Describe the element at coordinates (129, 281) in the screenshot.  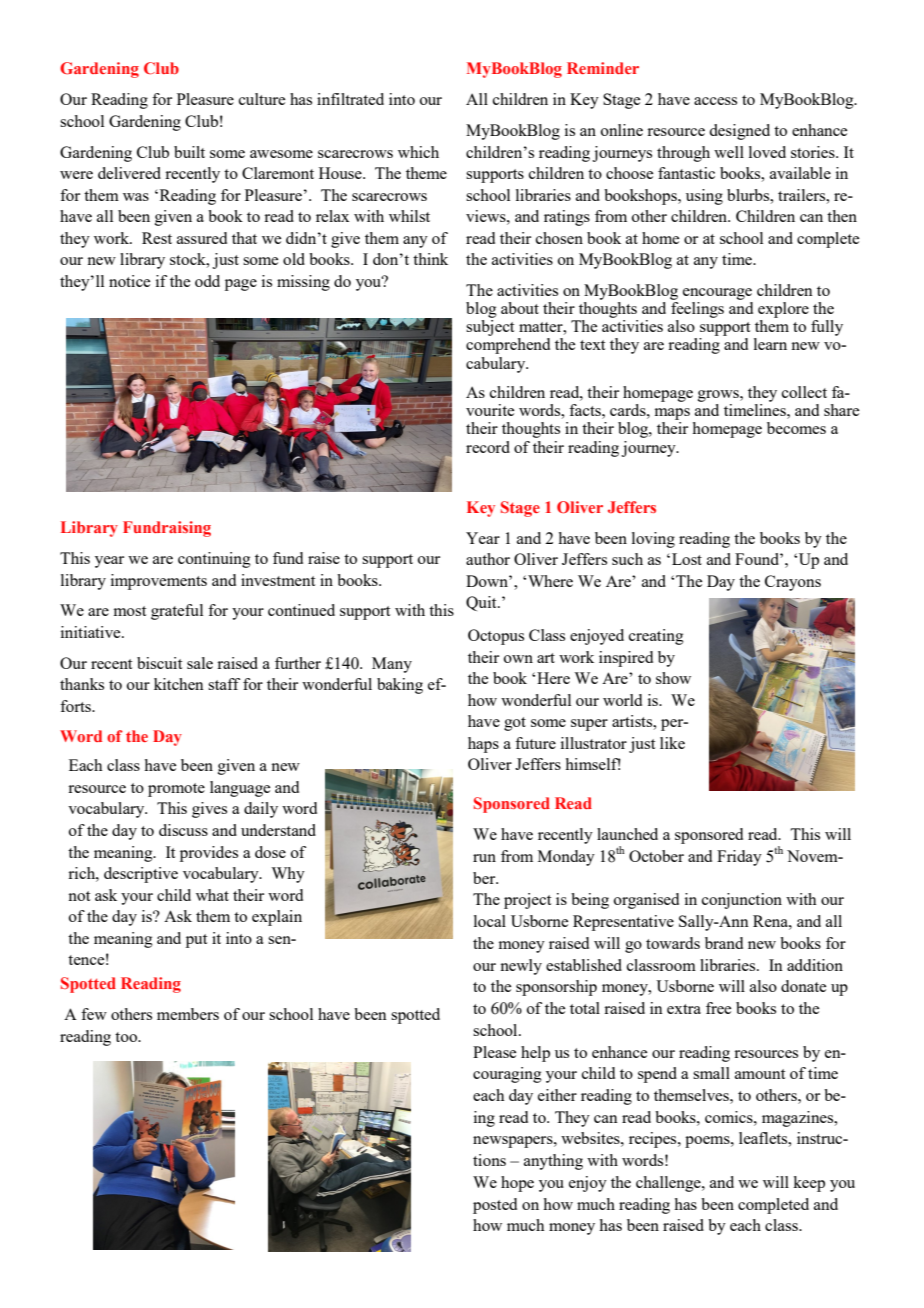
I see `notice` at that location.
